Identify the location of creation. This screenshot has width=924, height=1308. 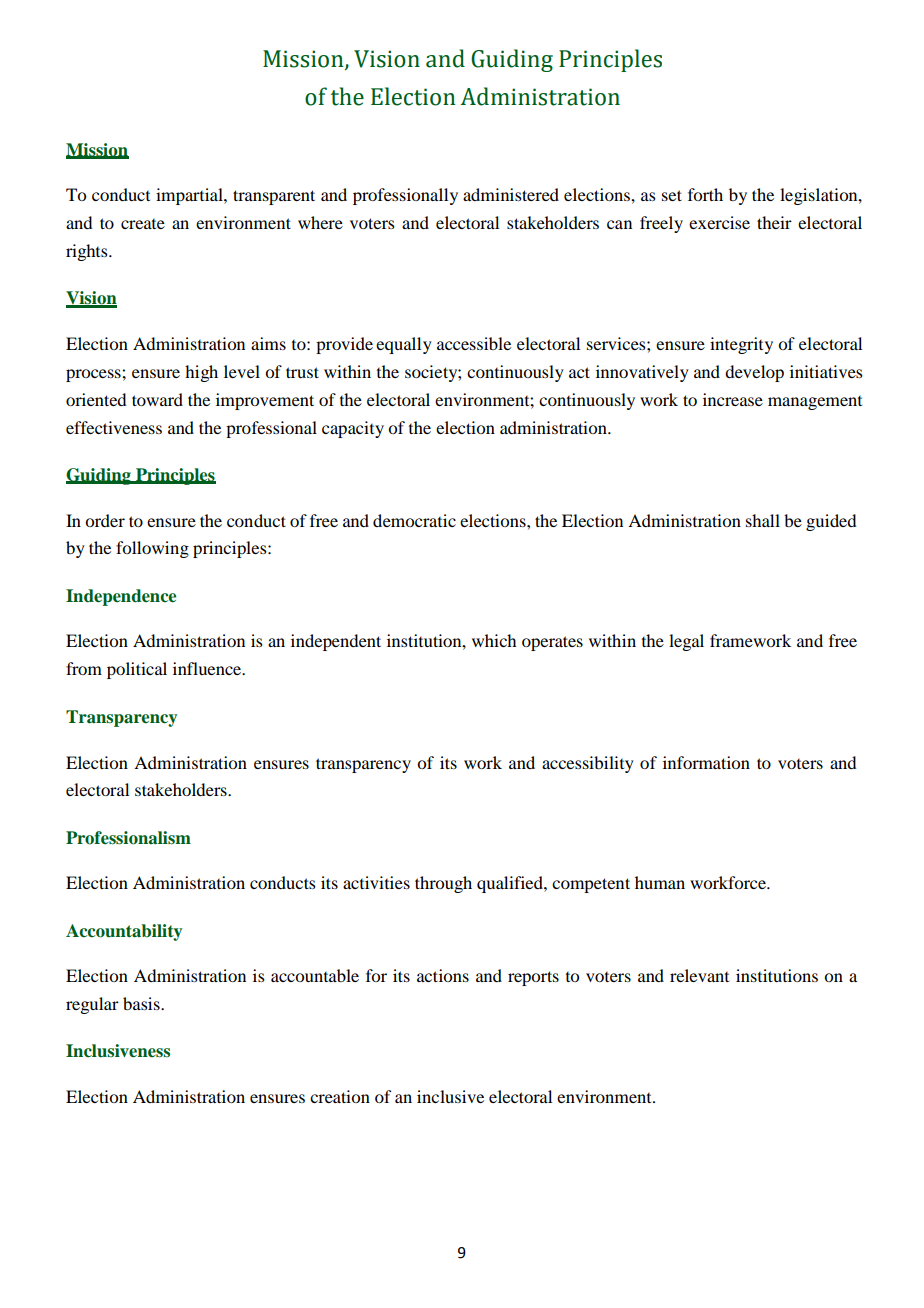
(340, 1096).
